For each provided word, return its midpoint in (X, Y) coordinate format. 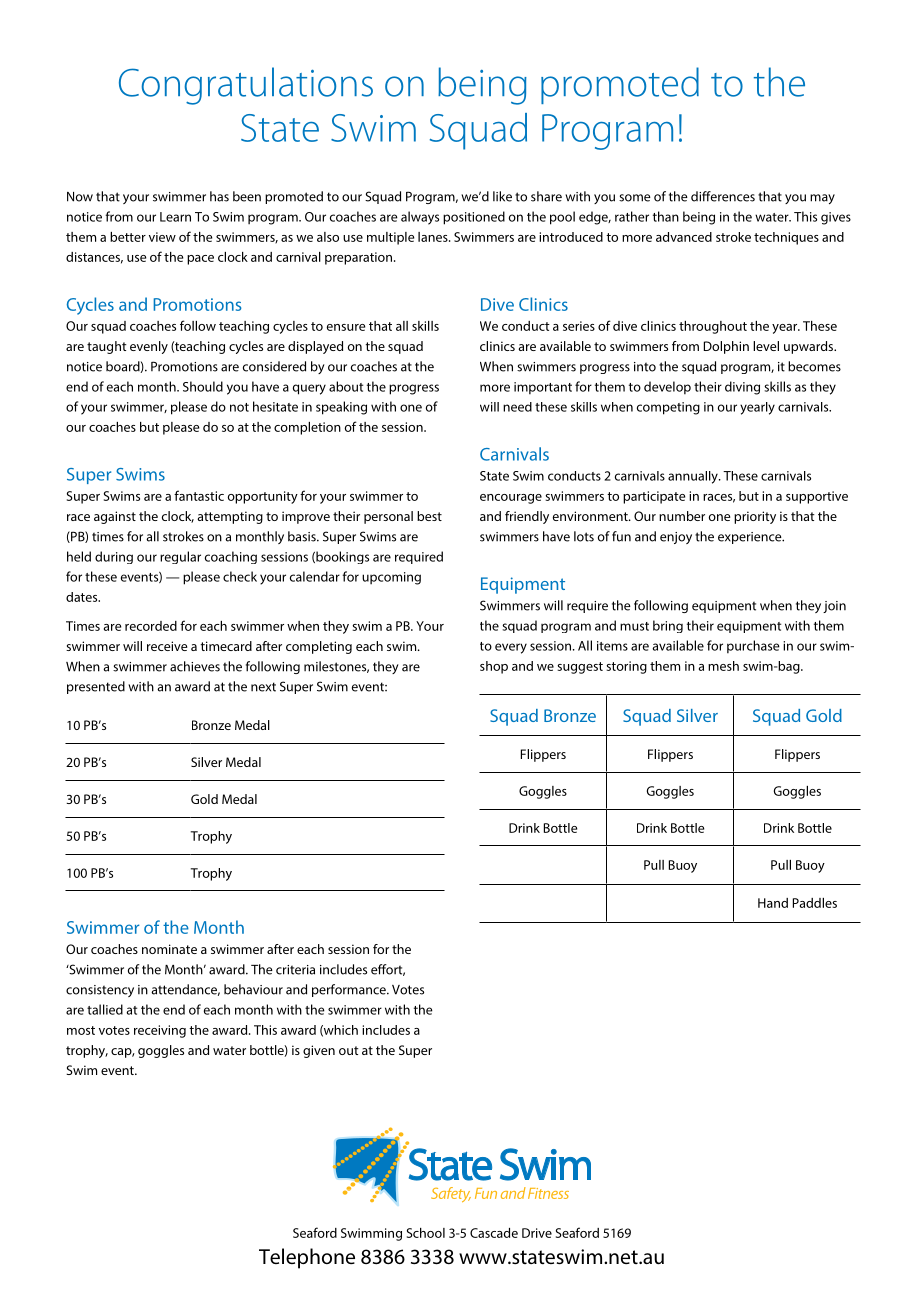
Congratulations (246, 86)
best (429, 516)
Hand (773, 903)
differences (723, 196)
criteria (295, 970)
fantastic (199, 495)
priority (755, 517)
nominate (169, 949)
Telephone (307, 1258)
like (502, 196)
